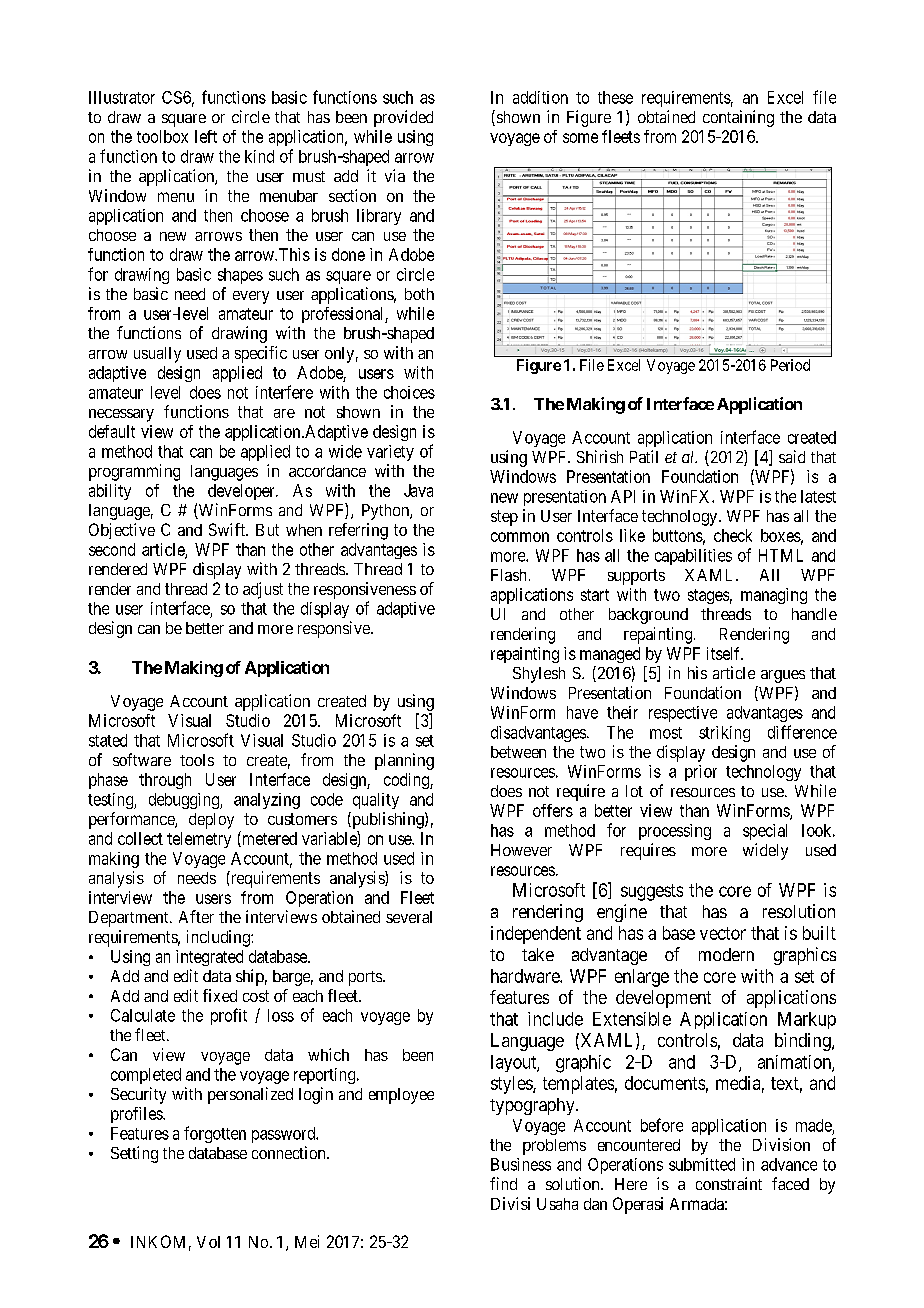 Image resolution: width=924 pixels, height=1308 pixels. Describe the element at coordinates (157, 355) in the document. I see `usually` at that location.
